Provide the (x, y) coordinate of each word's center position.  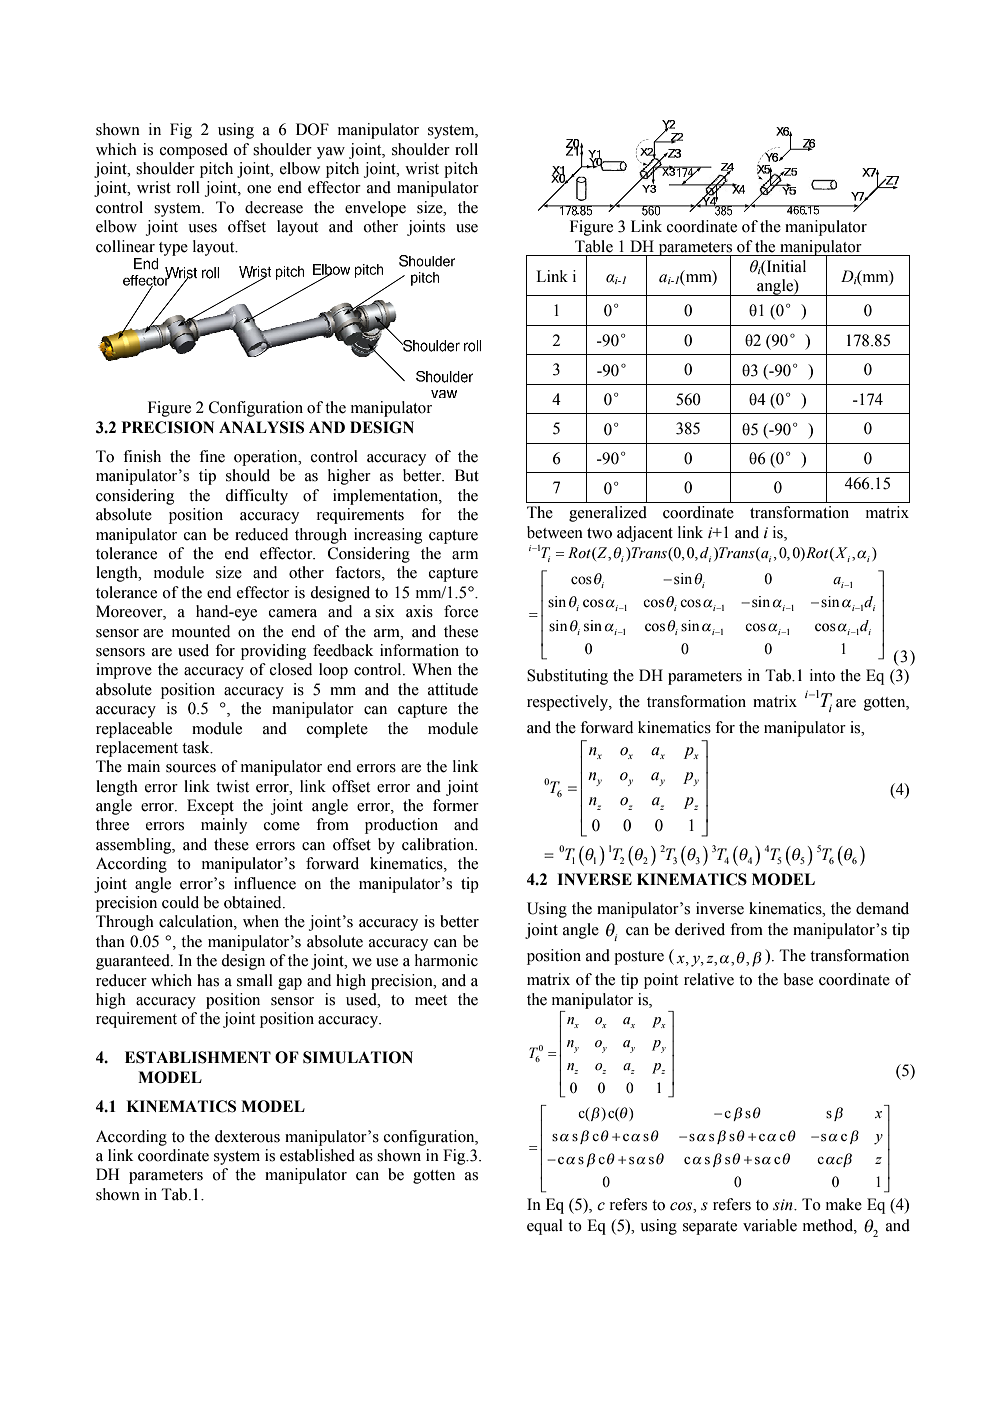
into (822, 675)
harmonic (446, 960)
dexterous (247, 1136)
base (798, 979)
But (467, 475)
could (180, 902)
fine (212, 456)
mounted (201, 631)
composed (194, 151)
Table (594, 246)
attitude (453, 689)
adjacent (645, 534)
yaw (331, 153)
